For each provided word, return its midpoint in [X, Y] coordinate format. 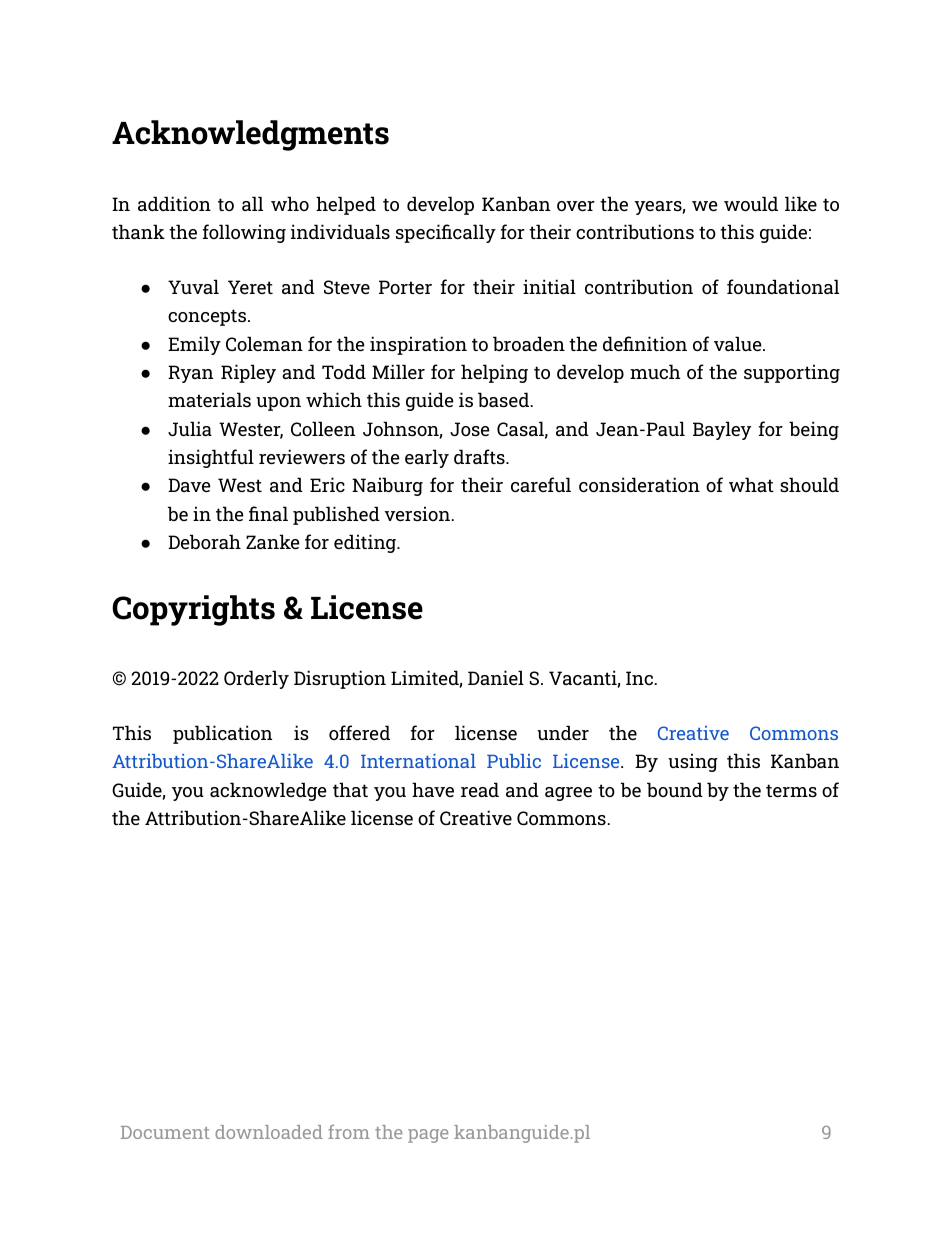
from [349, 1132]
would [751, 203]
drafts [480, 456]
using [693, 762]
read [480, 789]
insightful [211, 458]
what [751, 484]
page [428, 1136]
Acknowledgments [250, 135]
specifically [446, 233]
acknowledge [268, 791]
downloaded [269, 1132]
